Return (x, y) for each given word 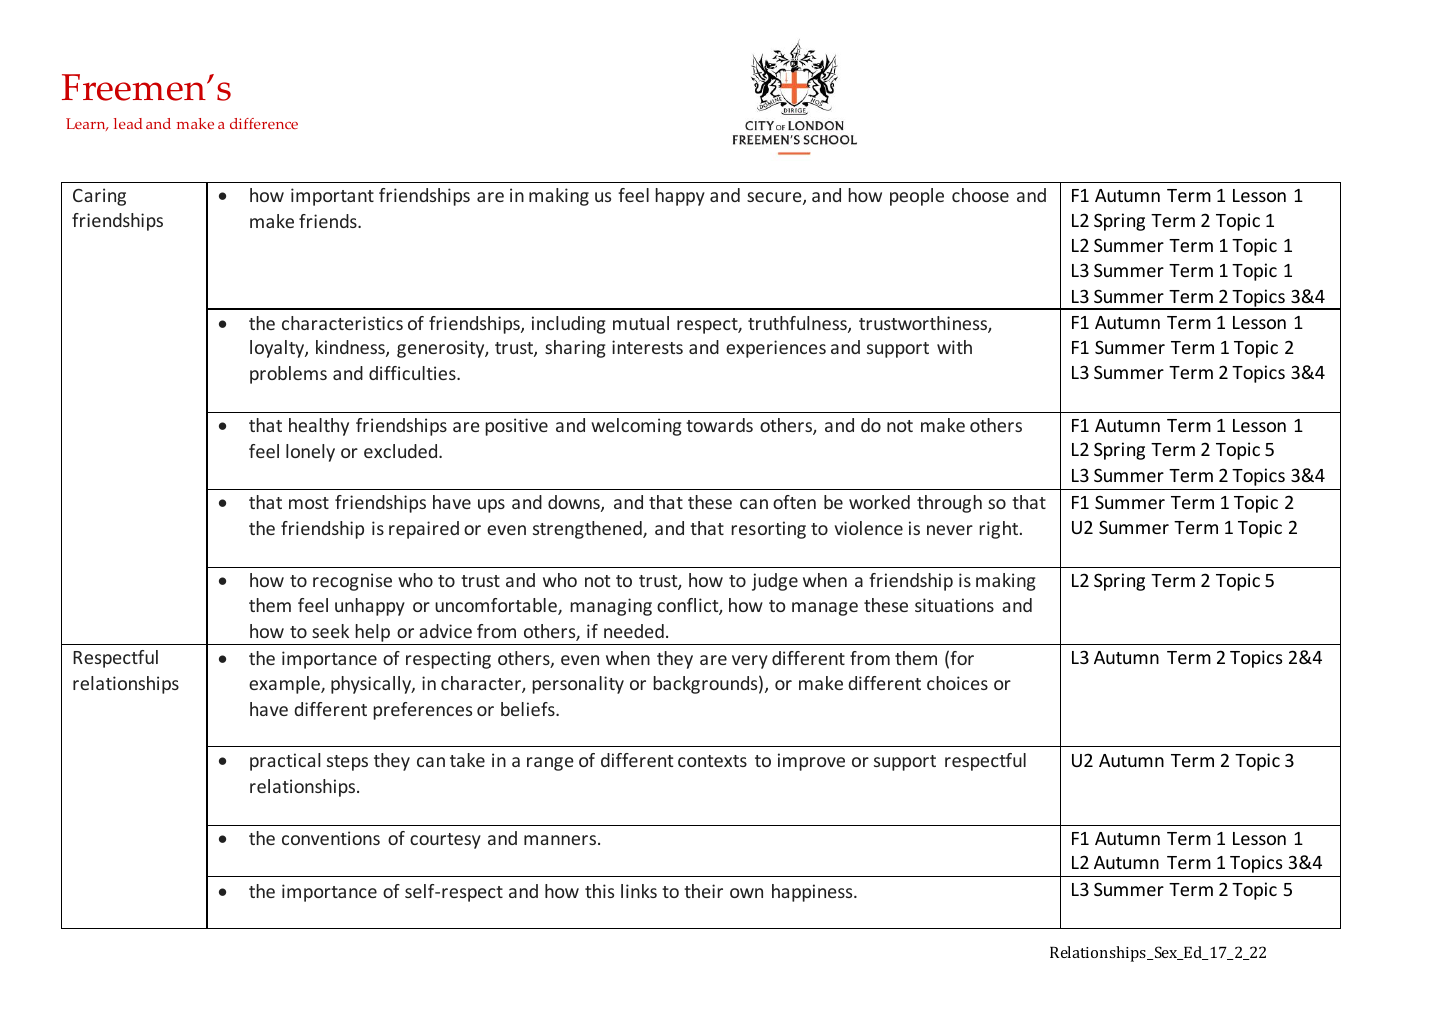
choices (957, 683)
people (917, 197)
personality (578, 685)
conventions (331, 838)
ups (491, 506)
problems (288, 375)
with (954, 347)
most (309, 503)
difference (264, 123)
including (569, 325)
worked (879, 502)
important (332, 197)
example (285, 685)
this (599, 891)
